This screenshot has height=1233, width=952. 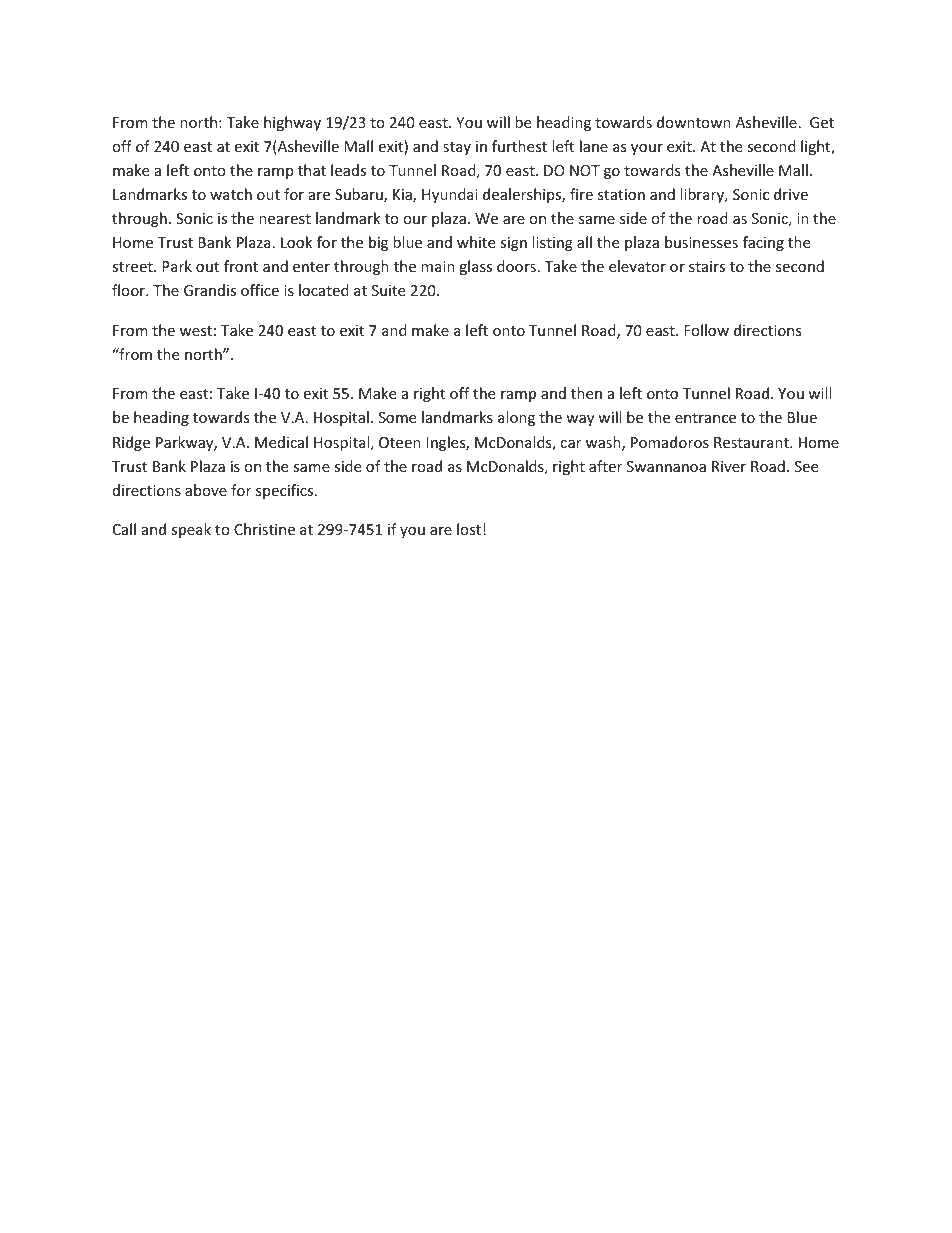 What do you see at coordinates (292, 123) in the screenshot?
I see `highway` at bounding box center [292, 123].
